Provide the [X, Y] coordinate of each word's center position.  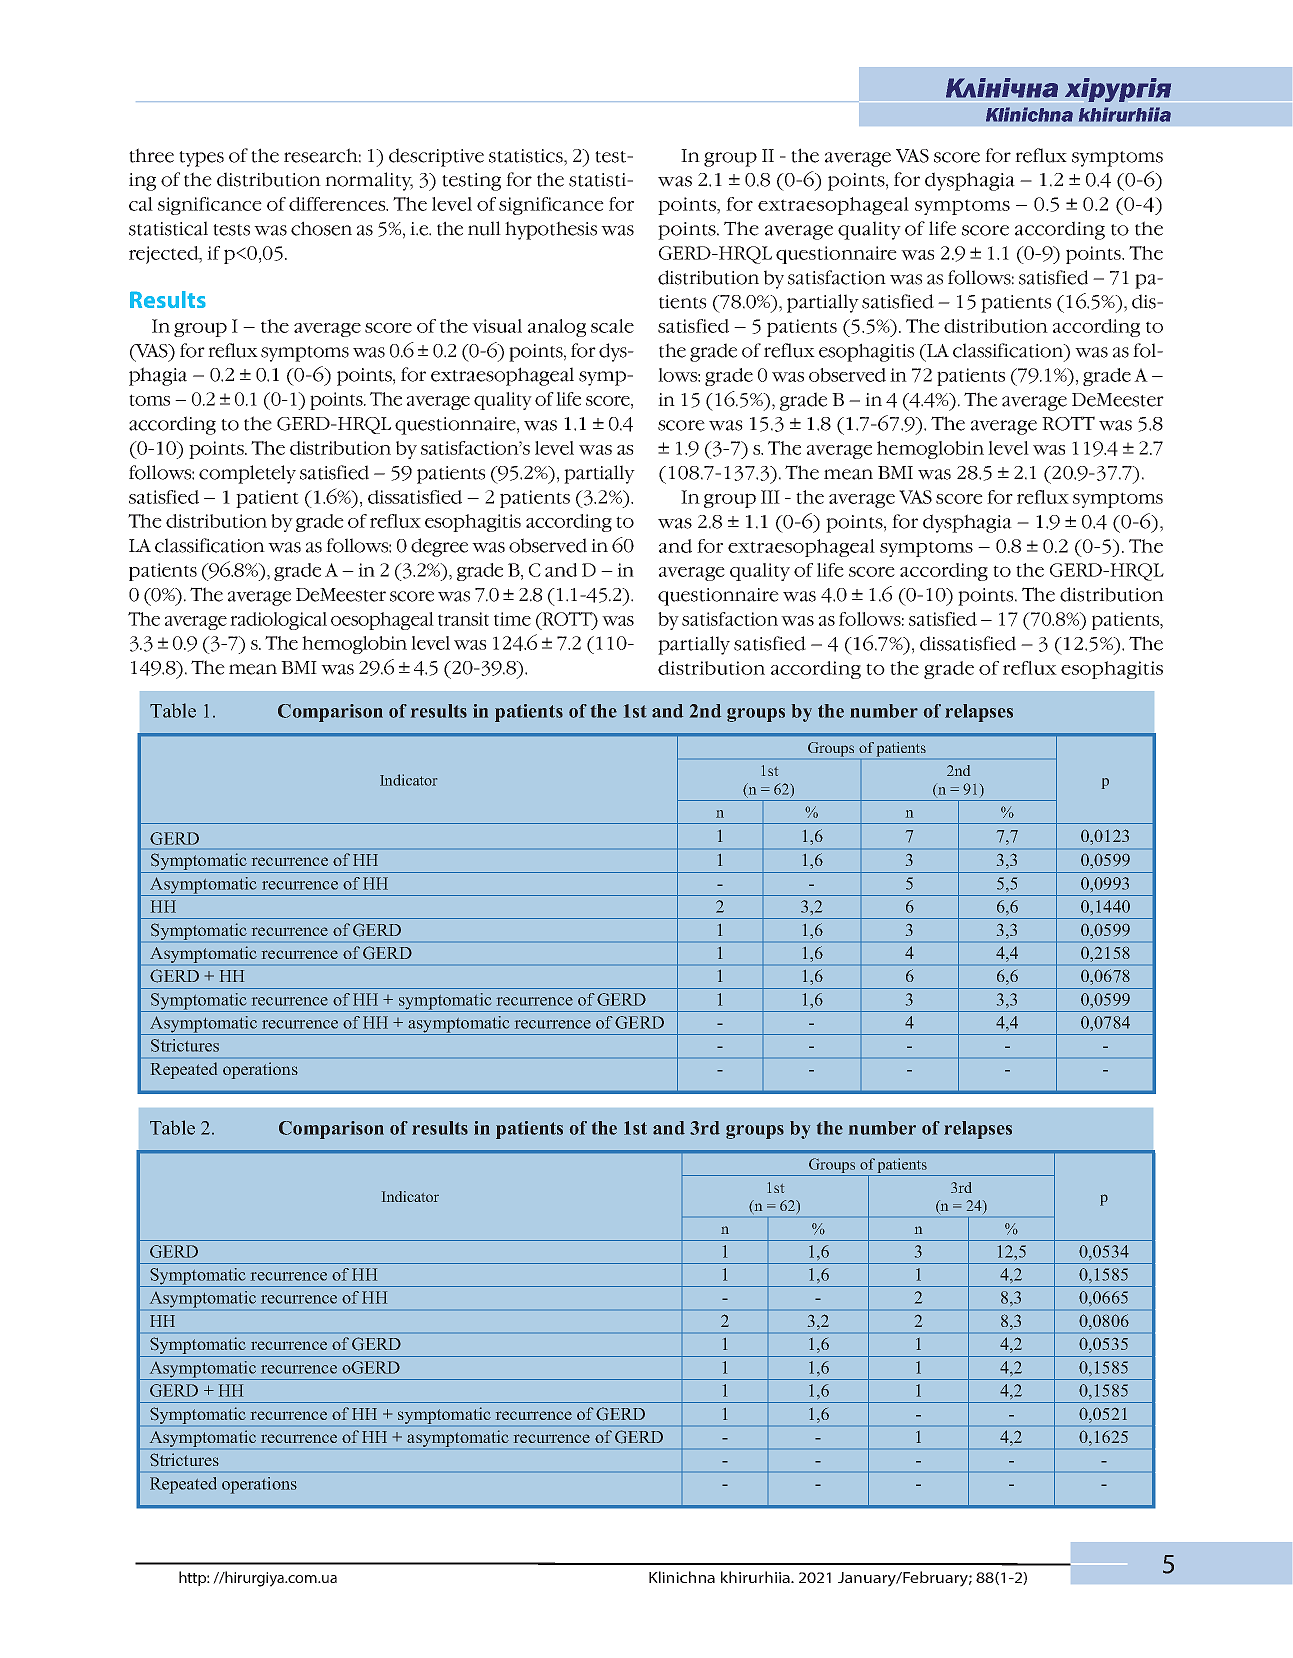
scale [612, 326]
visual [497, 326]
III [770, 497]
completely [247, 474]
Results [168, 299]
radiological [278, 621]
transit [463, 619]
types [201, 159]
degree [439, 547]
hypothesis [551, 230]
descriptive [436, 157]
